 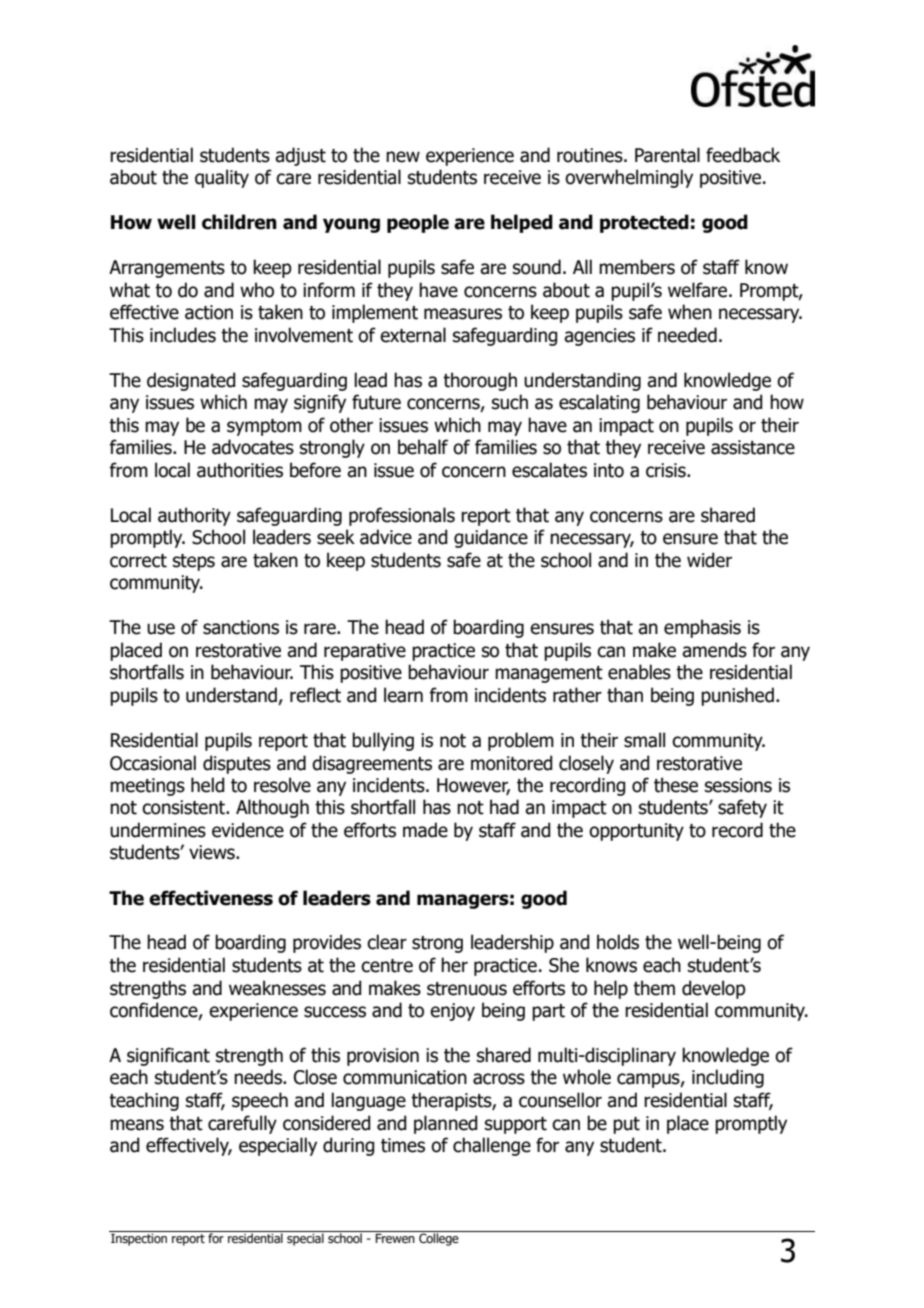 What do you see at coordinates (139, 1239) in the image?
I see `Inspection` at bounding box center [139, 1239].
